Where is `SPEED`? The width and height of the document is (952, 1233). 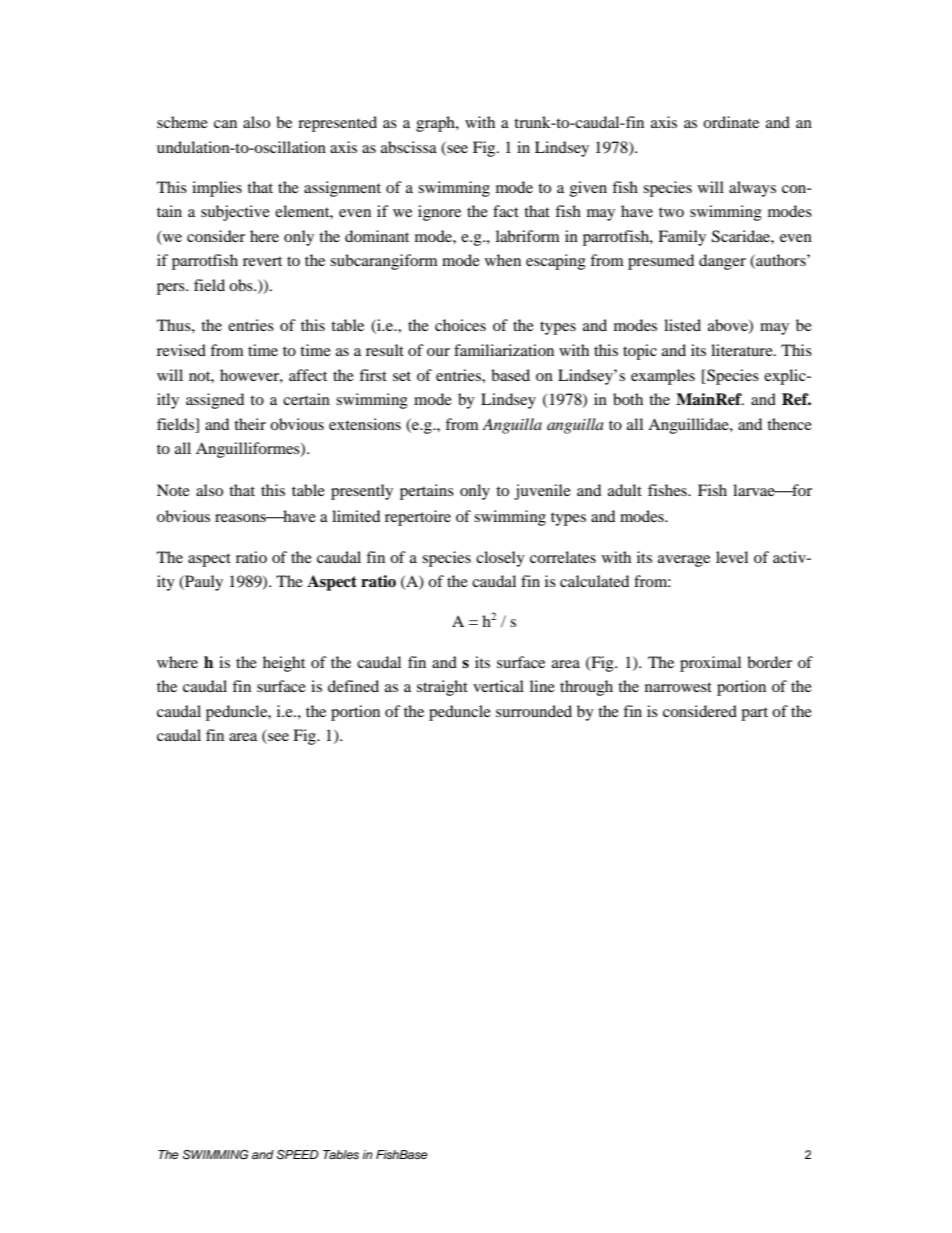 SPEED is located at coordinates (297, 1155).
